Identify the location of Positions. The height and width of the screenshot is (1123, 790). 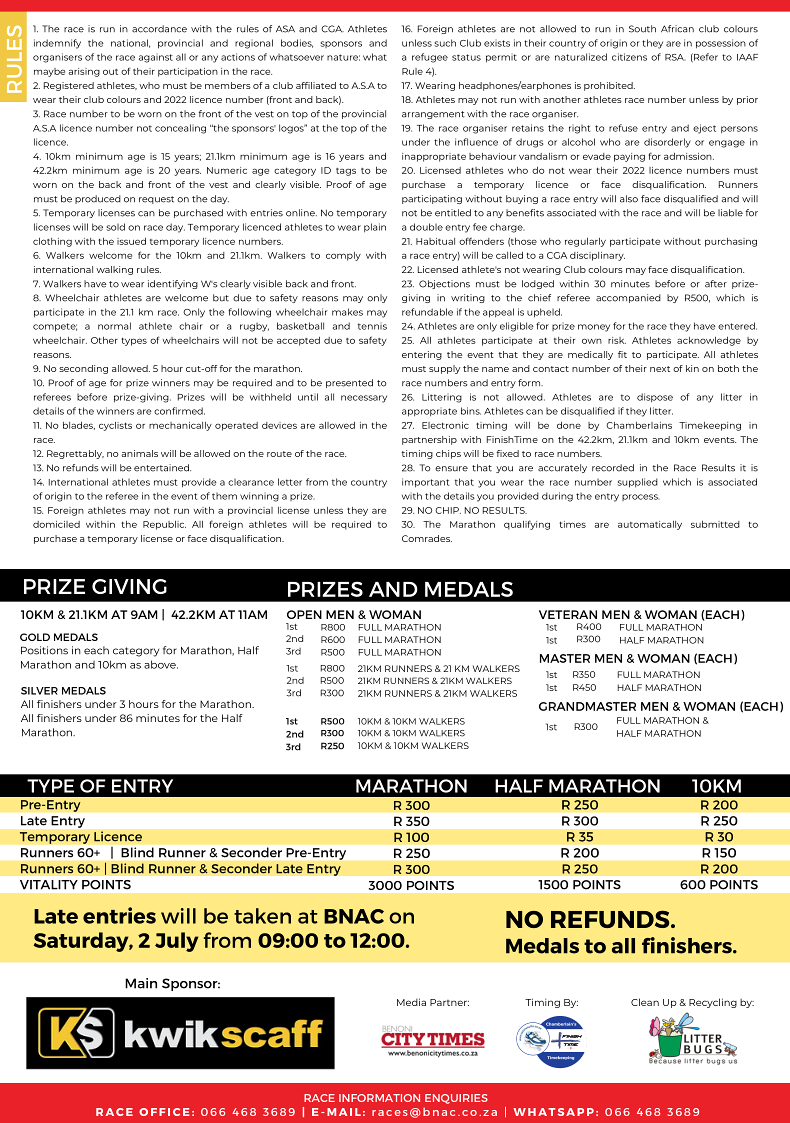
(44, 650).
